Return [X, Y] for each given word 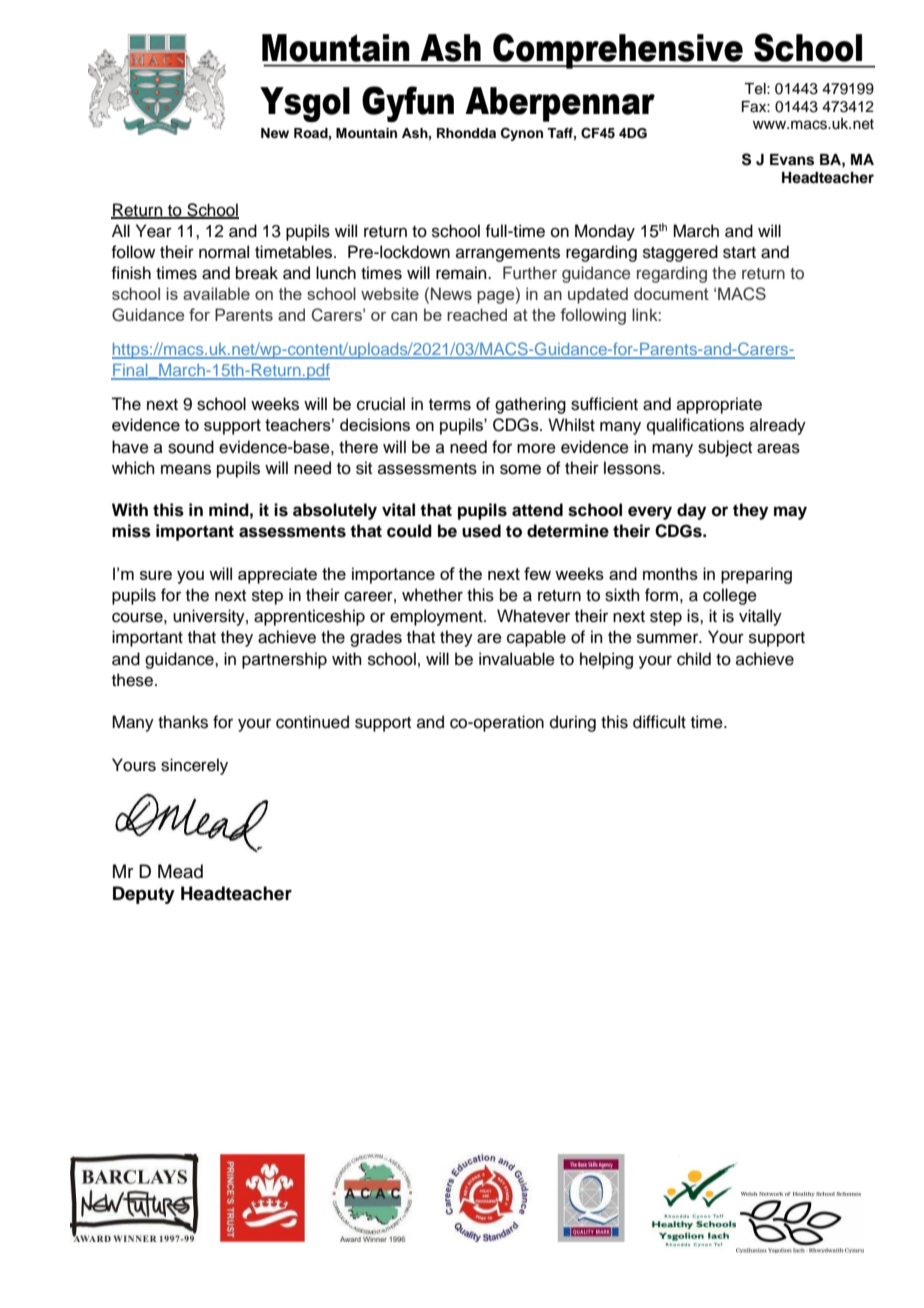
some [520, 469]
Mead [180, 871]
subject [725, 448]
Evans [792, 160]
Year [154, 231]
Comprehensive [618, 51]
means [186, 469]
